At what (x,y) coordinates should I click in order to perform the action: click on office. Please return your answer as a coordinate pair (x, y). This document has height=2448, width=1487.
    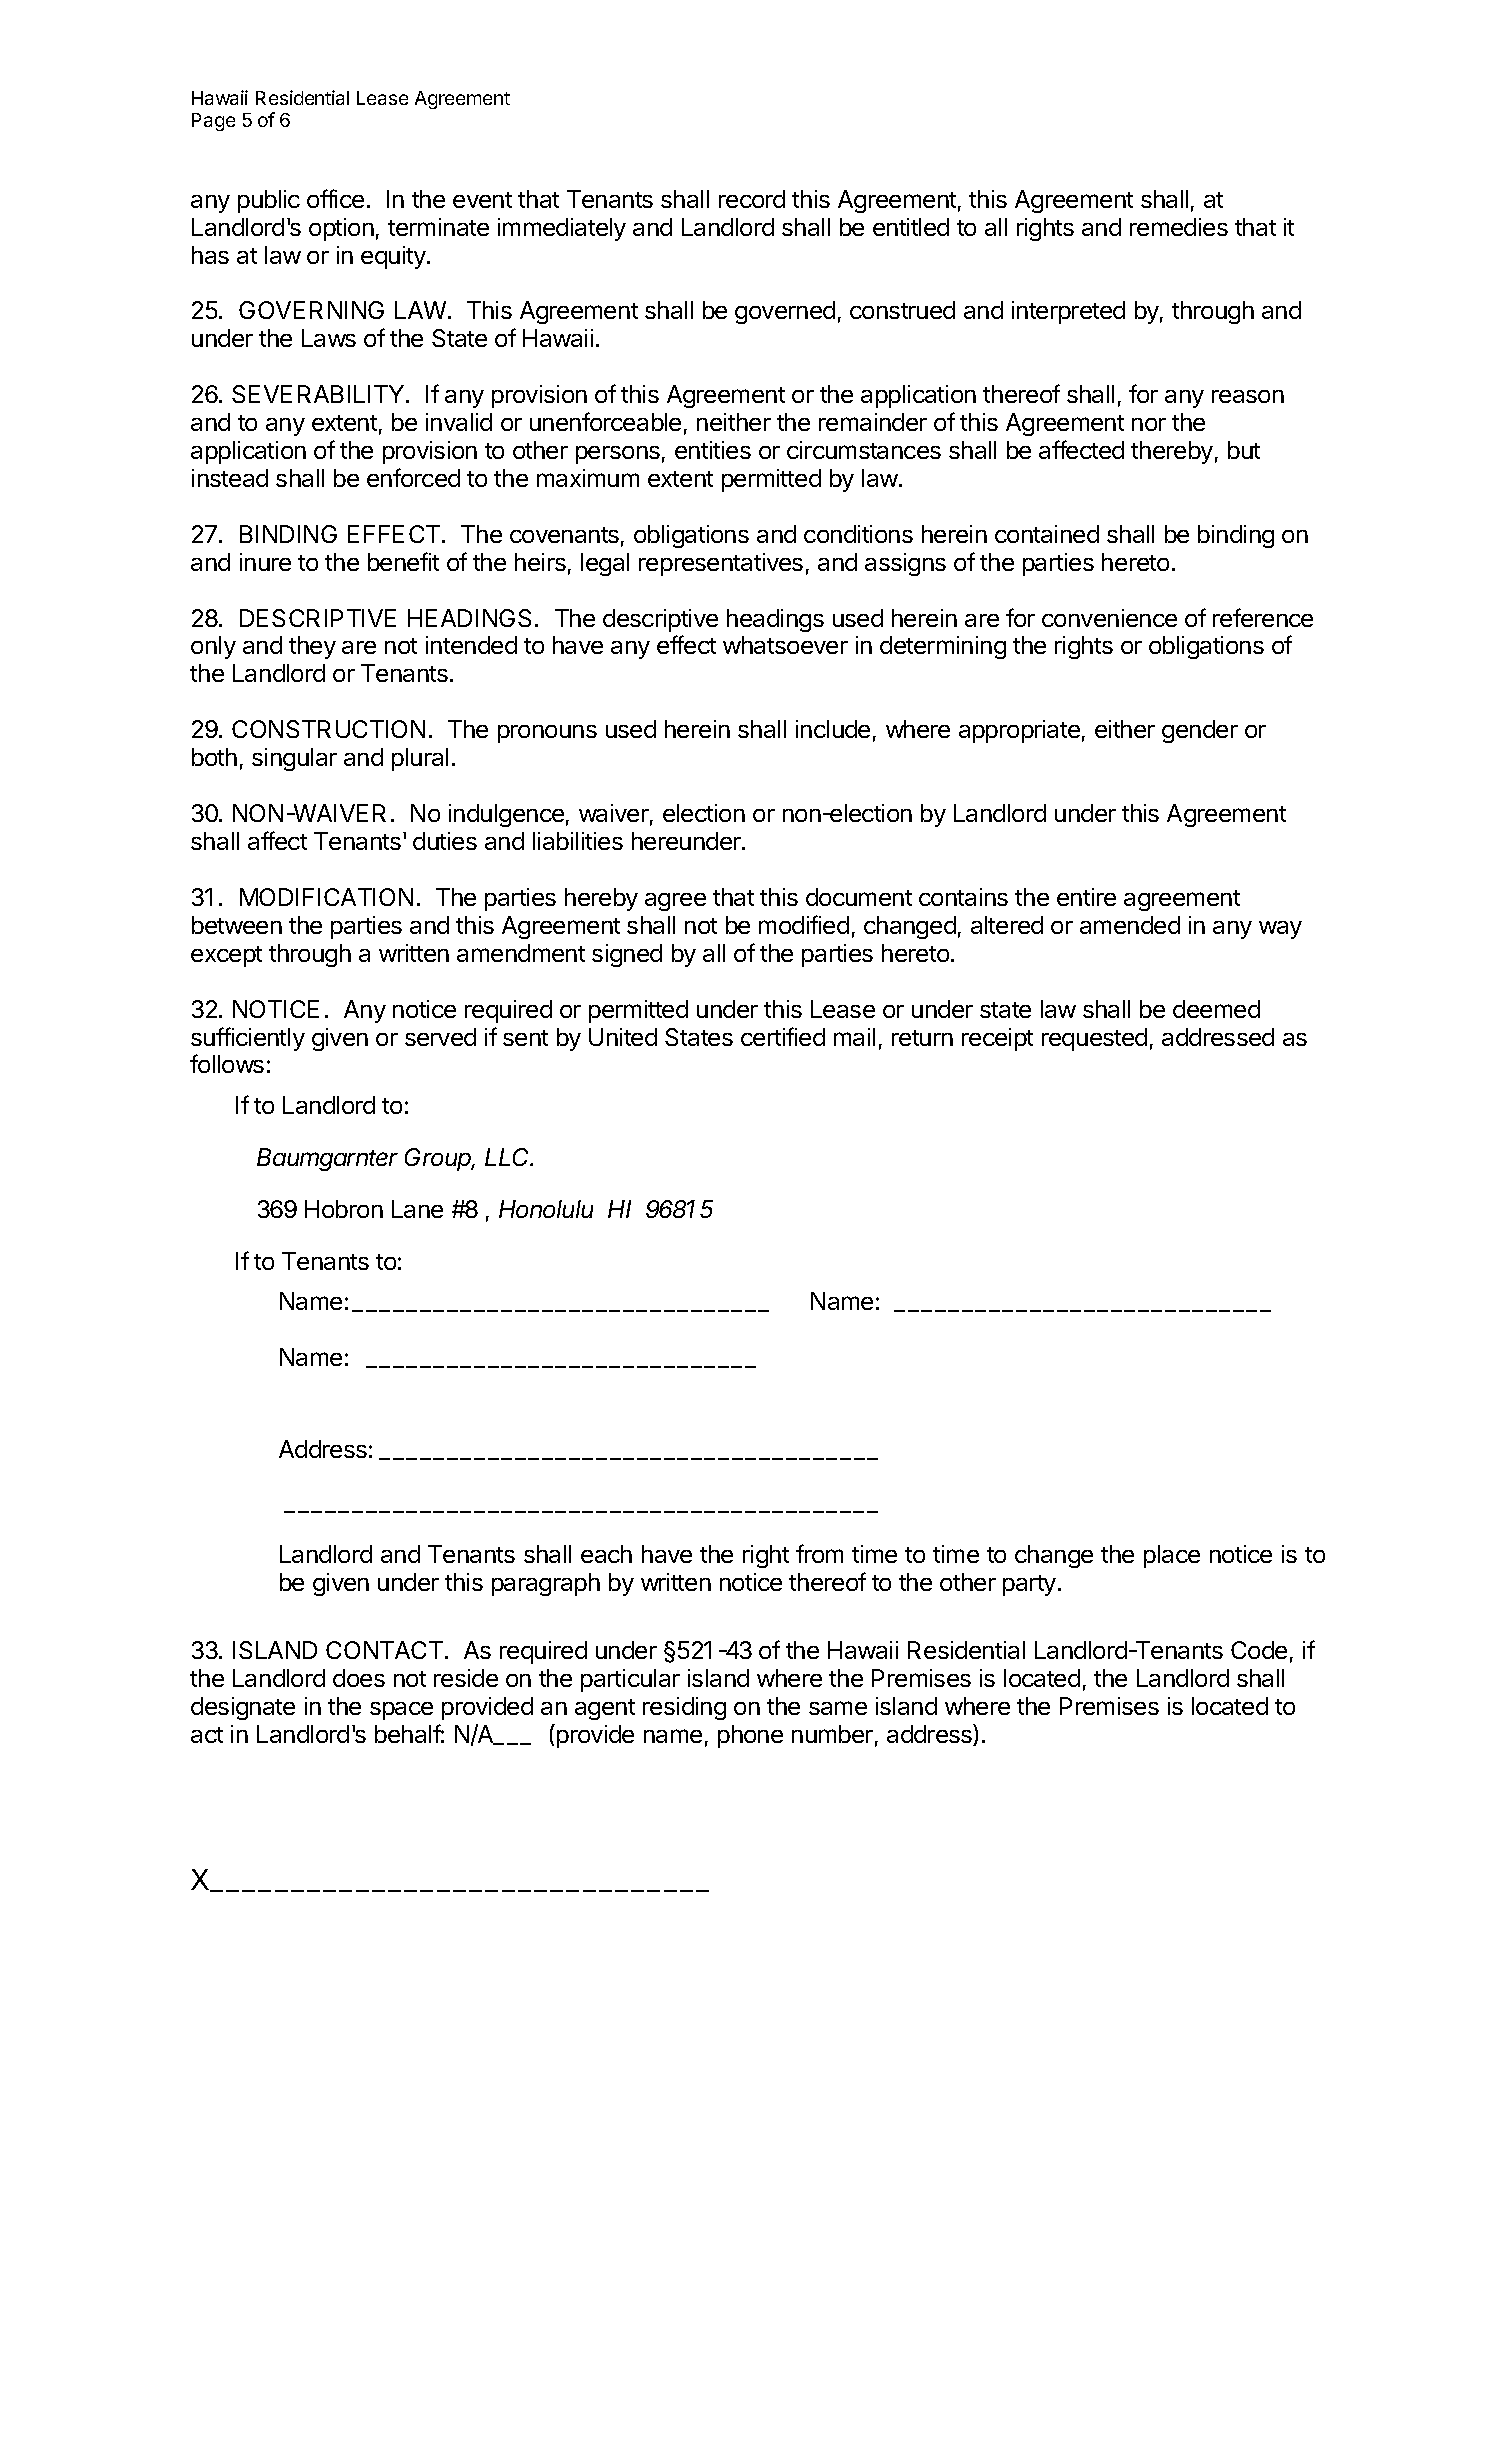
    Looking at the image, I should click on (335, 198).
